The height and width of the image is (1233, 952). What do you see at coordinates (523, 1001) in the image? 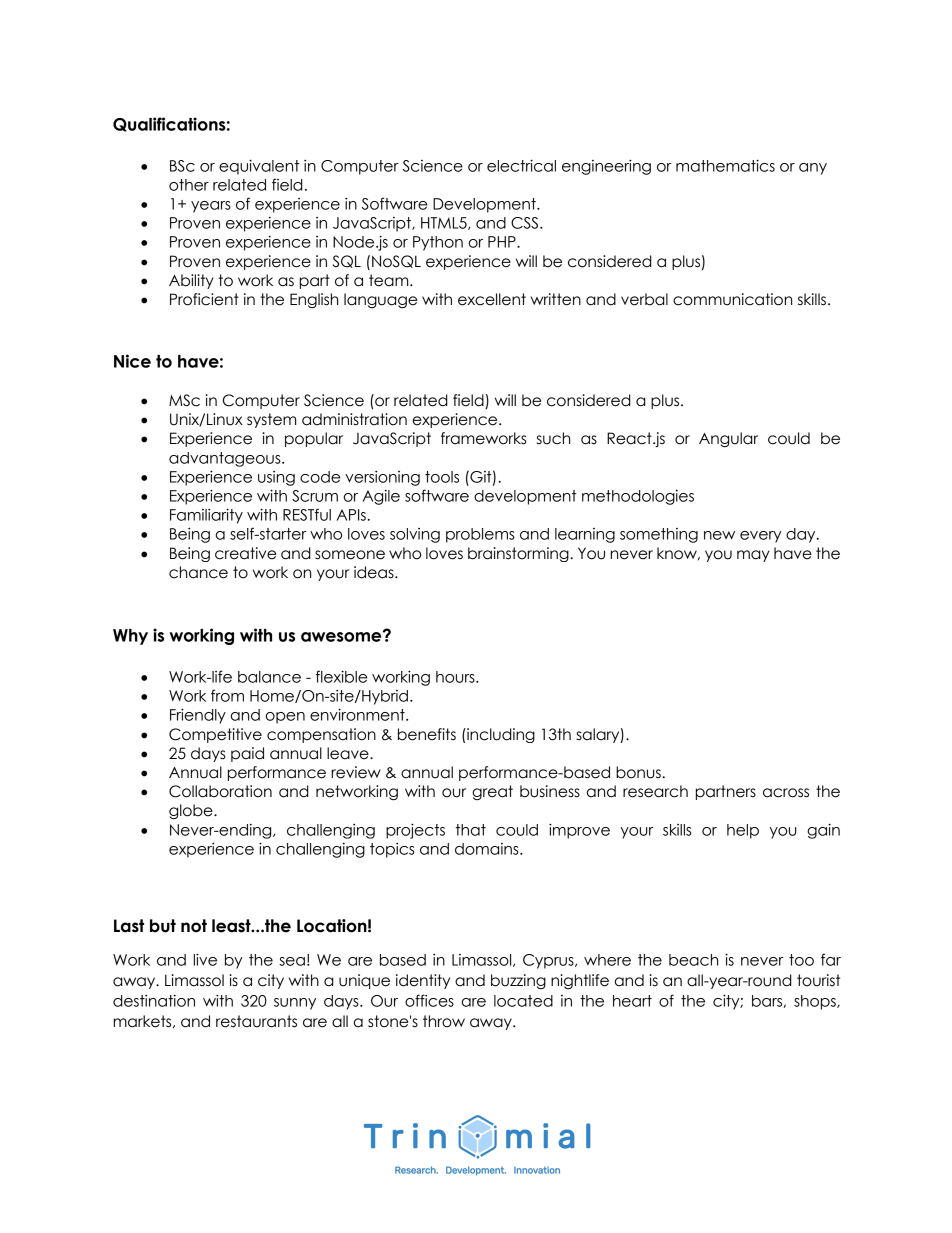
I see `located` at bounding box center [523, 1001].
